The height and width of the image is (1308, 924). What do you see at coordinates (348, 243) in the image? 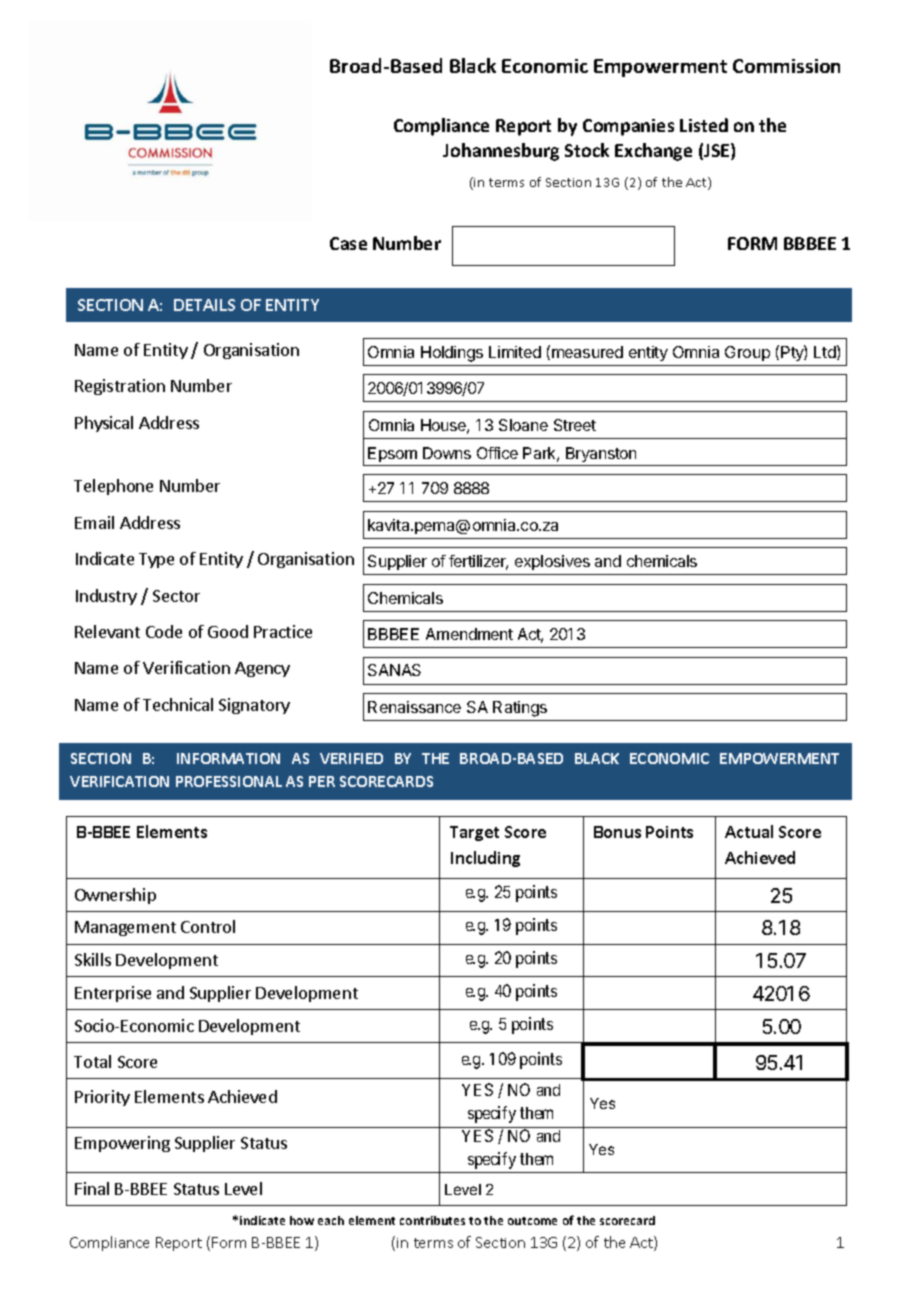
I see `Case` at bounding box center [348, 243].
